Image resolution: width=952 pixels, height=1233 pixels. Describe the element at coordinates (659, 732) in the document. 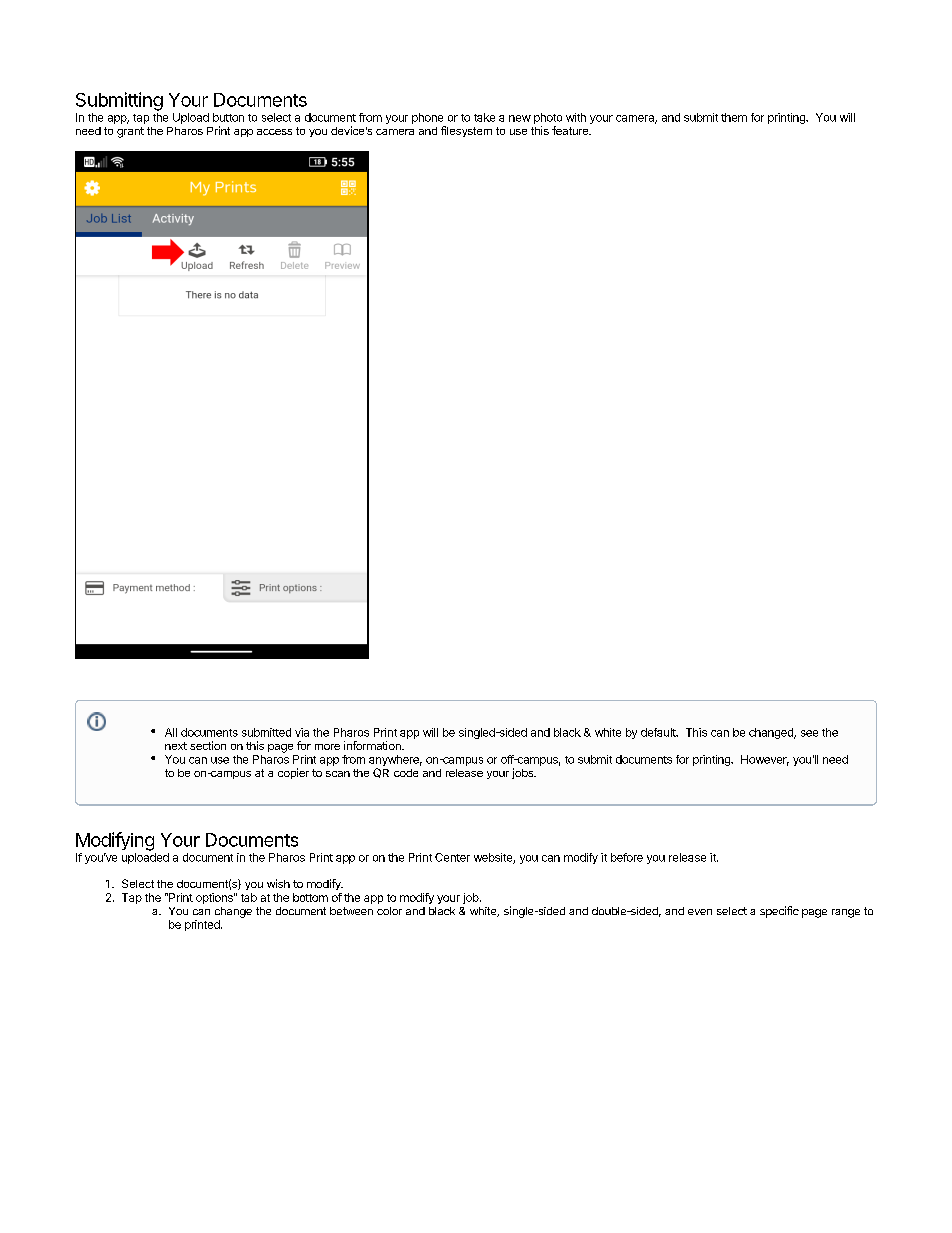

I see `default` at that location.
